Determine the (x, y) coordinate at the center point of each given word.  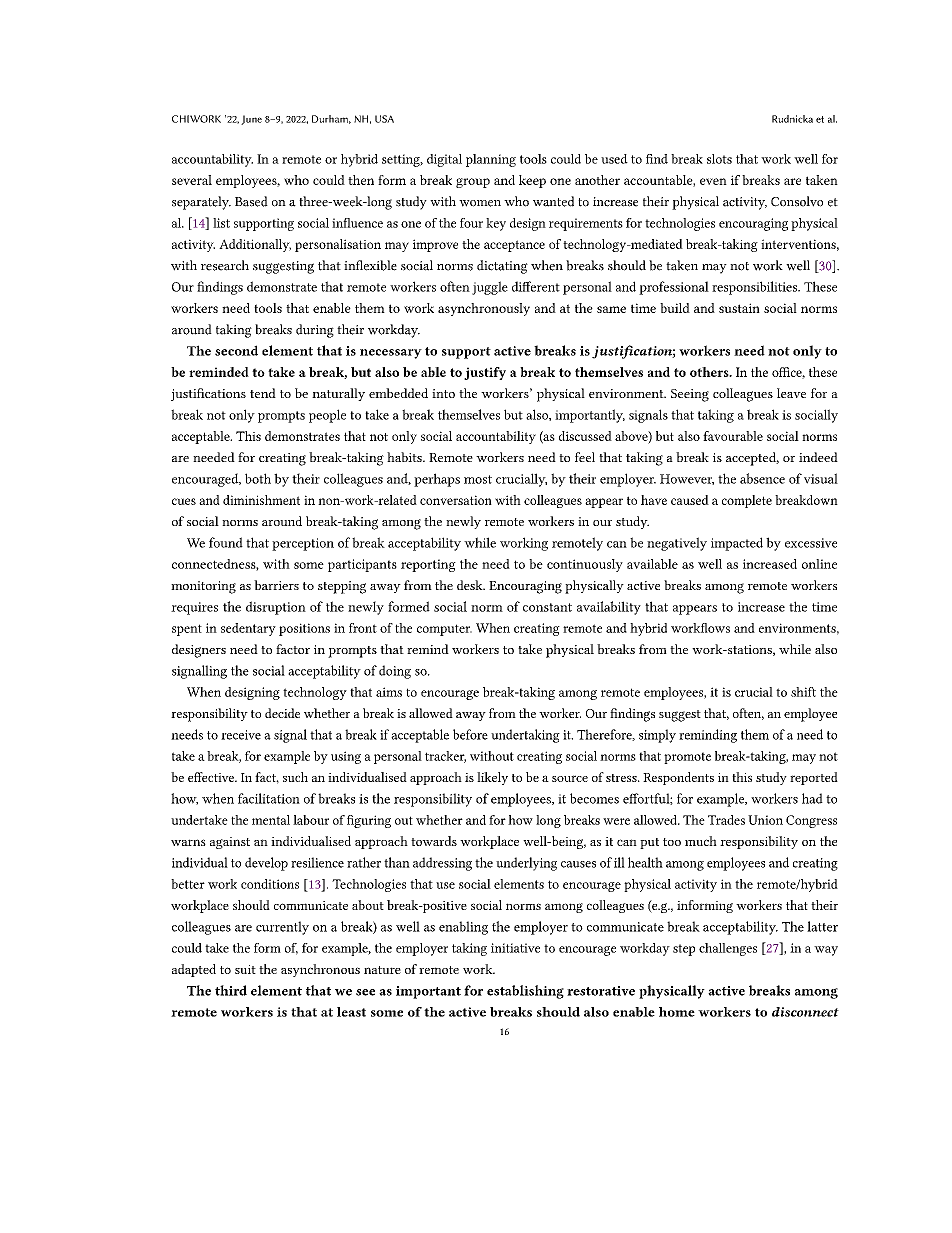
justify (485, 373)
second (236, 350)
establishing (525, 992)
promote (687, 758)
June (251, 120)
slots (719, 159)
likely (492, 778)
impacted (737, 544)
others (710, 372)
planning (491, 160)
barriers (276, 585)
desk (471, 585)
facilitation (269, 798)
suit (245, 969)
